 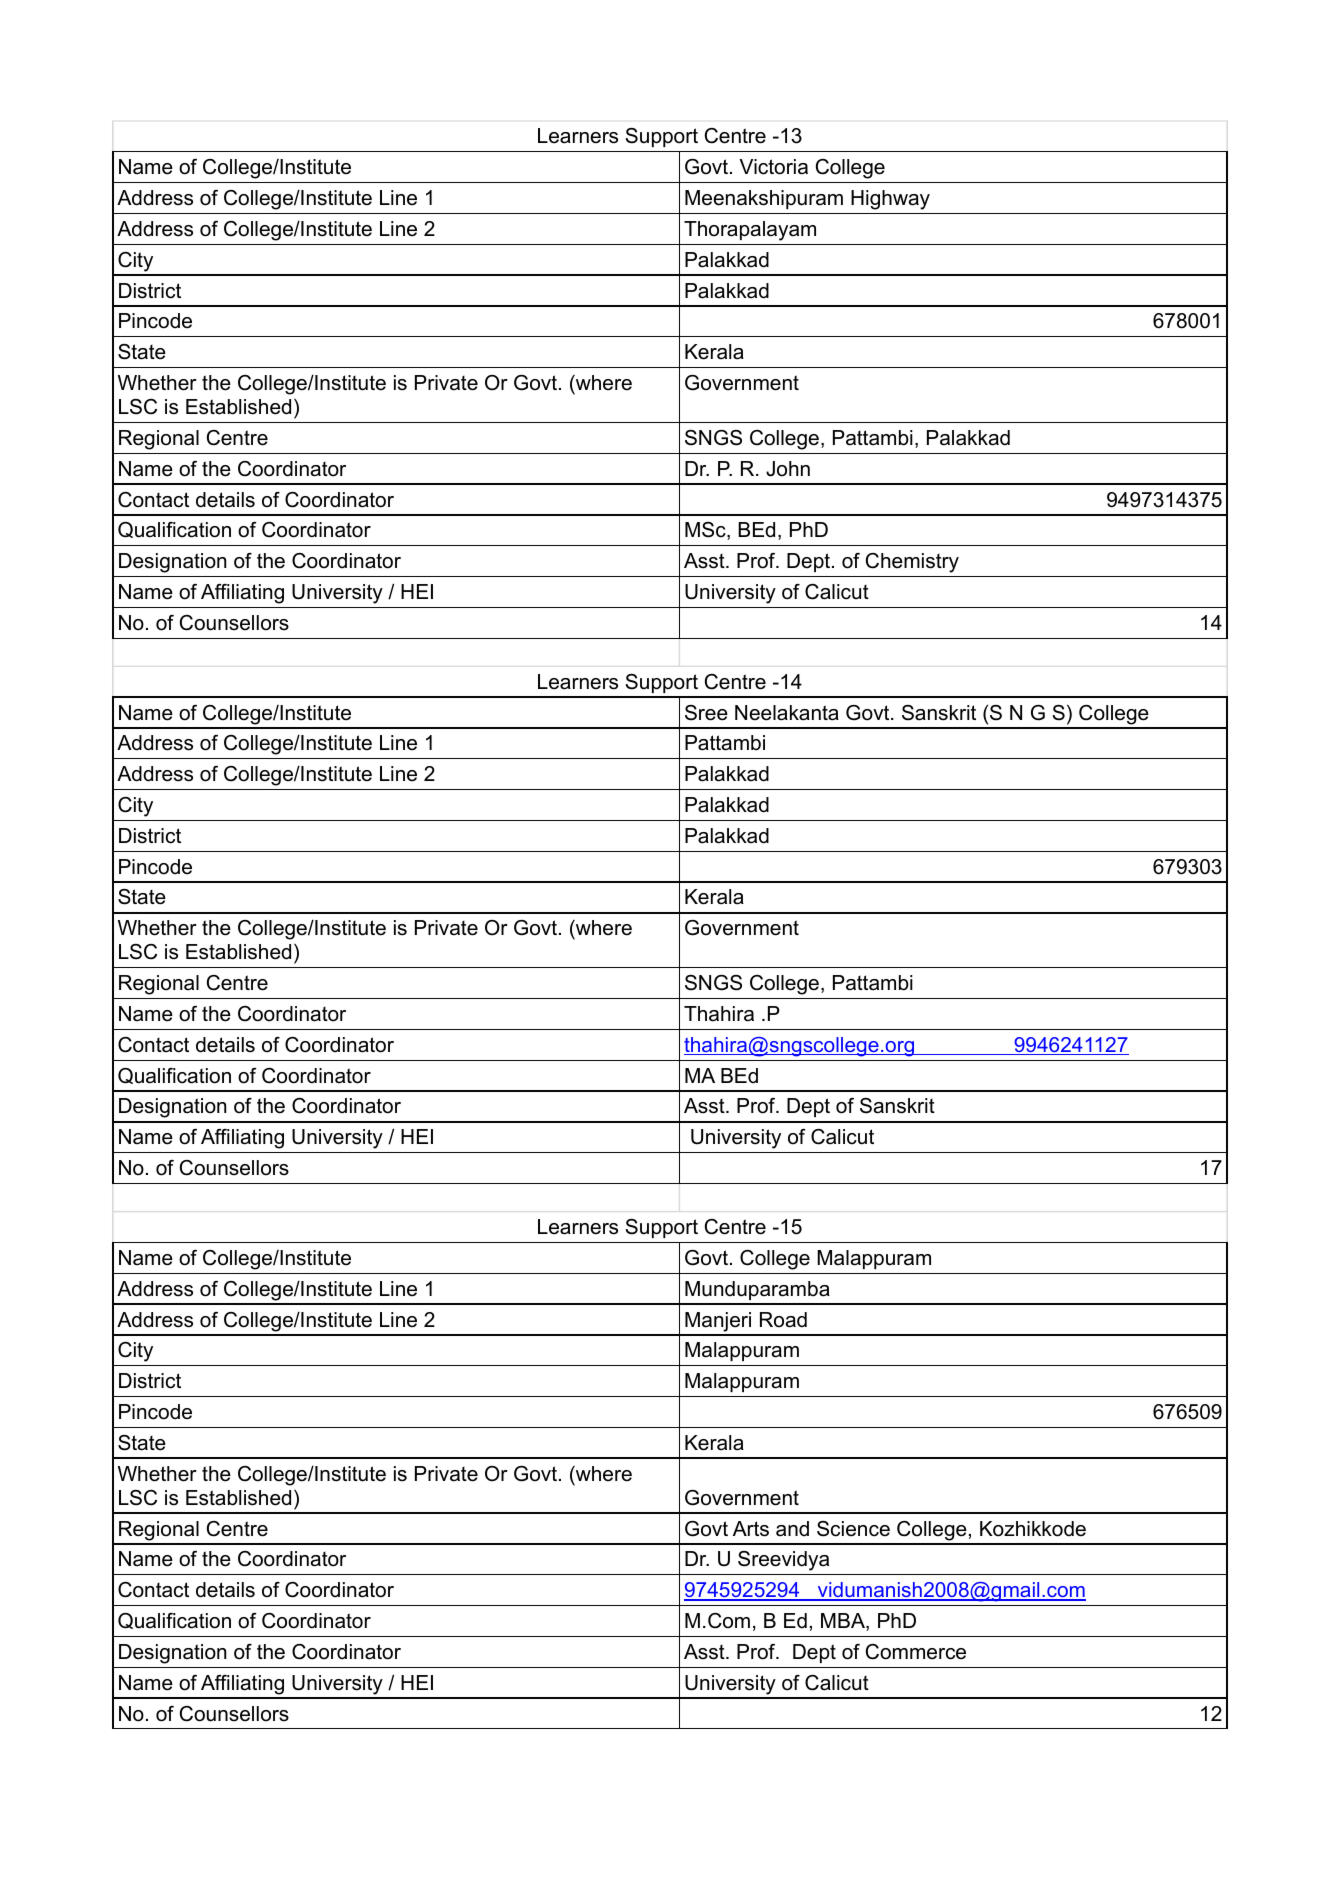 I want to click on Victoria, so click(x=773, y=167).
